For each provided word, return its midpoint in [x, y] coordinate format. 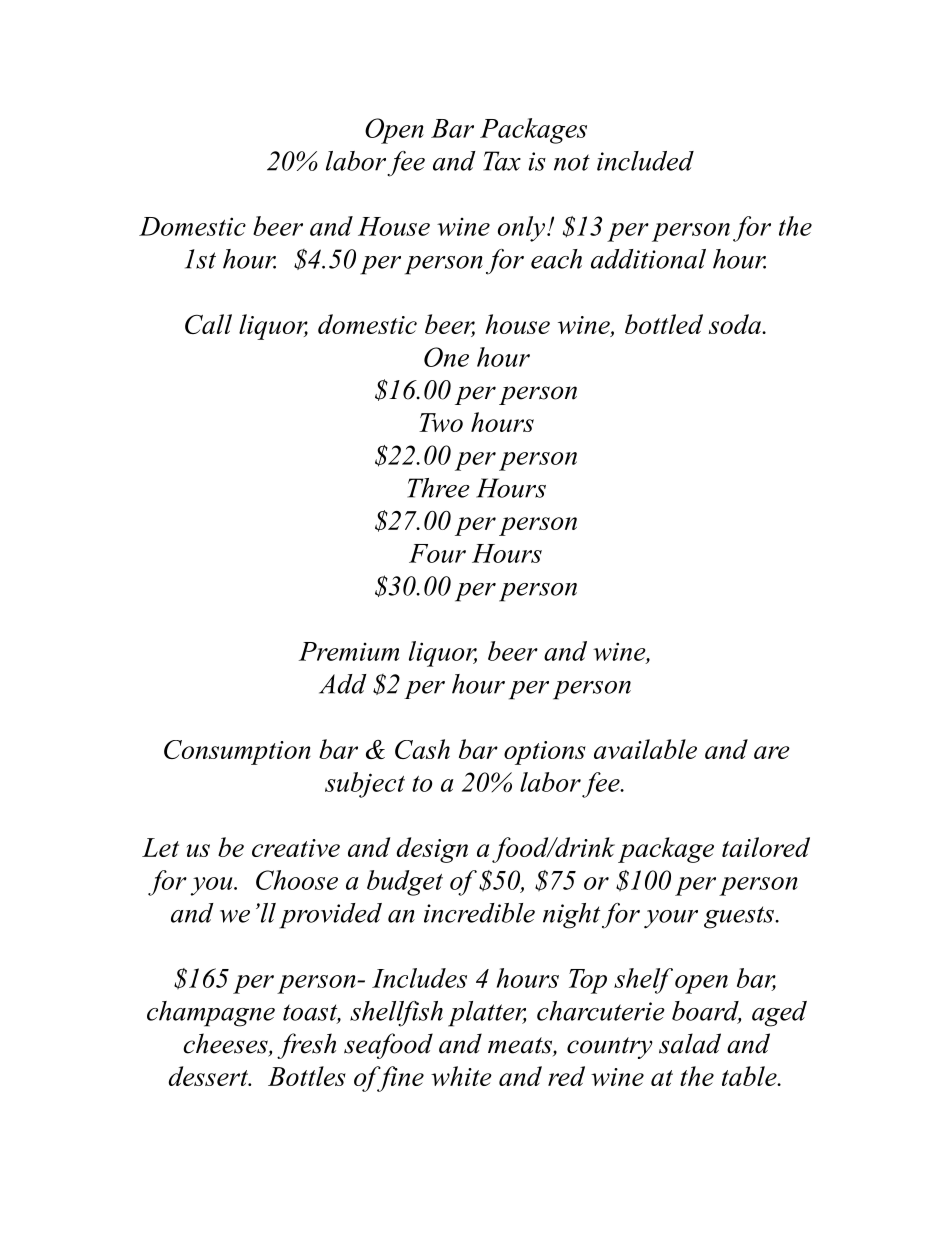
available [645, 749]
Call [208, 324]
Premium [349, 651]
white [461, 1076]
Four [437, 553]
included [645, 161]
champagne [211, 1014]
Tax [502, 161]
